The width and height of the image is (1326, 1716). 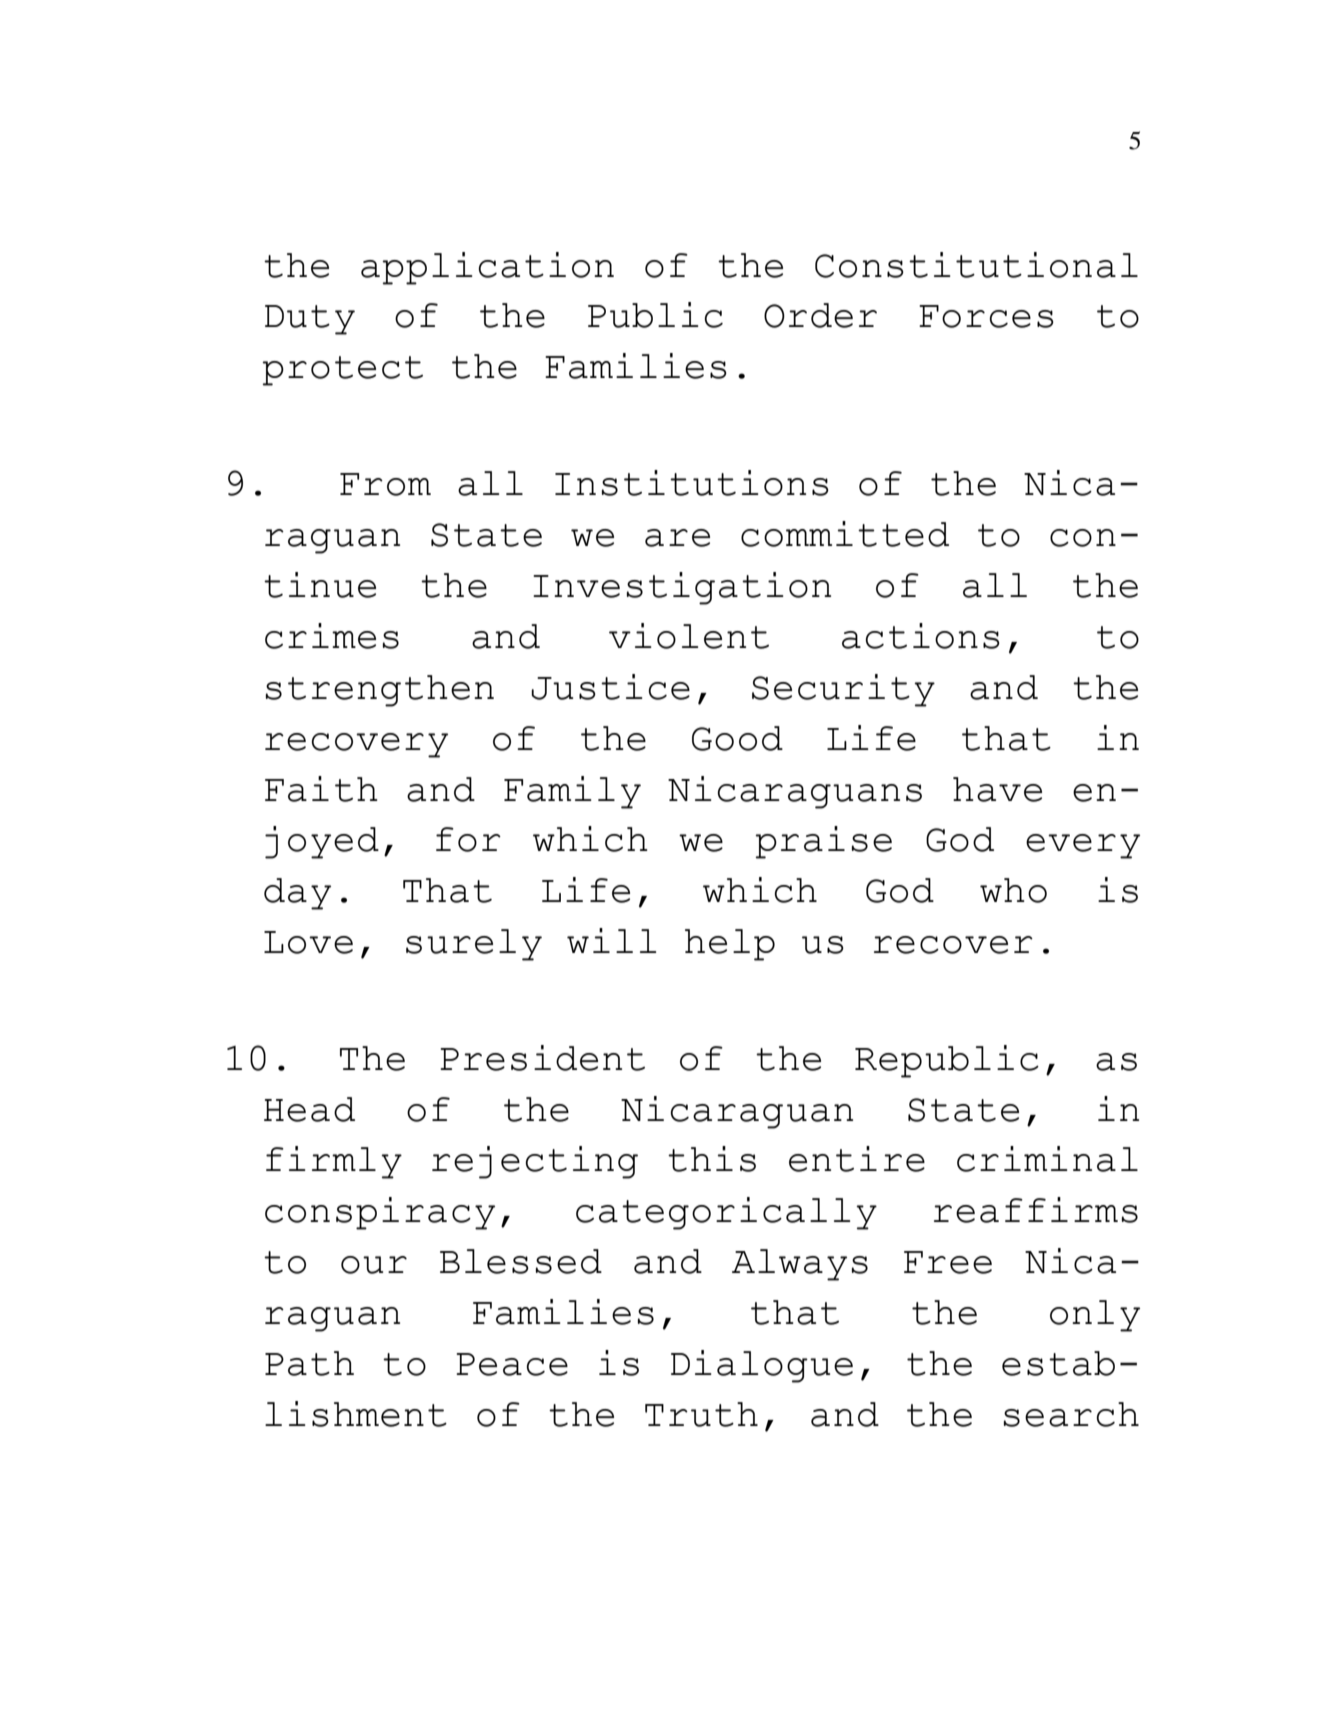 What do you see at coordinates (701, 1414) in the image?
I see `Truth` at bounding box center [701, 1414].
